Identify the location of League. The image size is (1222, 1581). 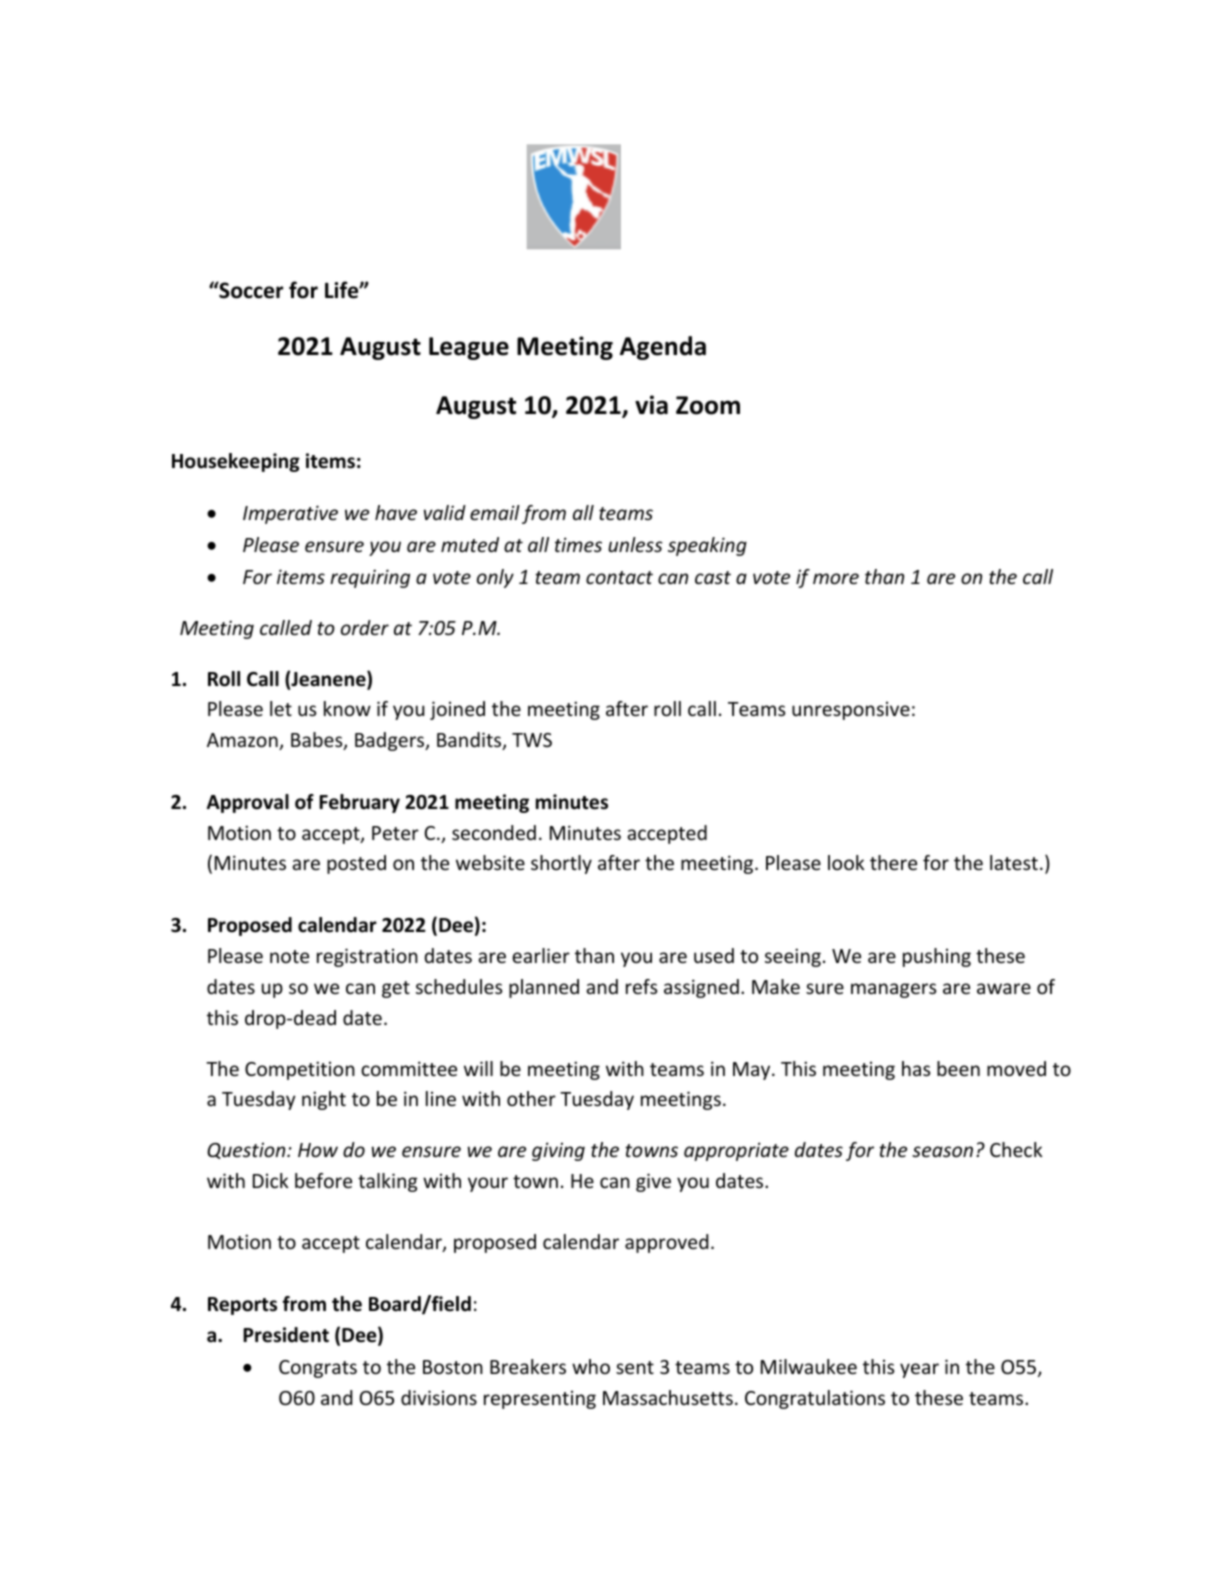
(469, 348).
